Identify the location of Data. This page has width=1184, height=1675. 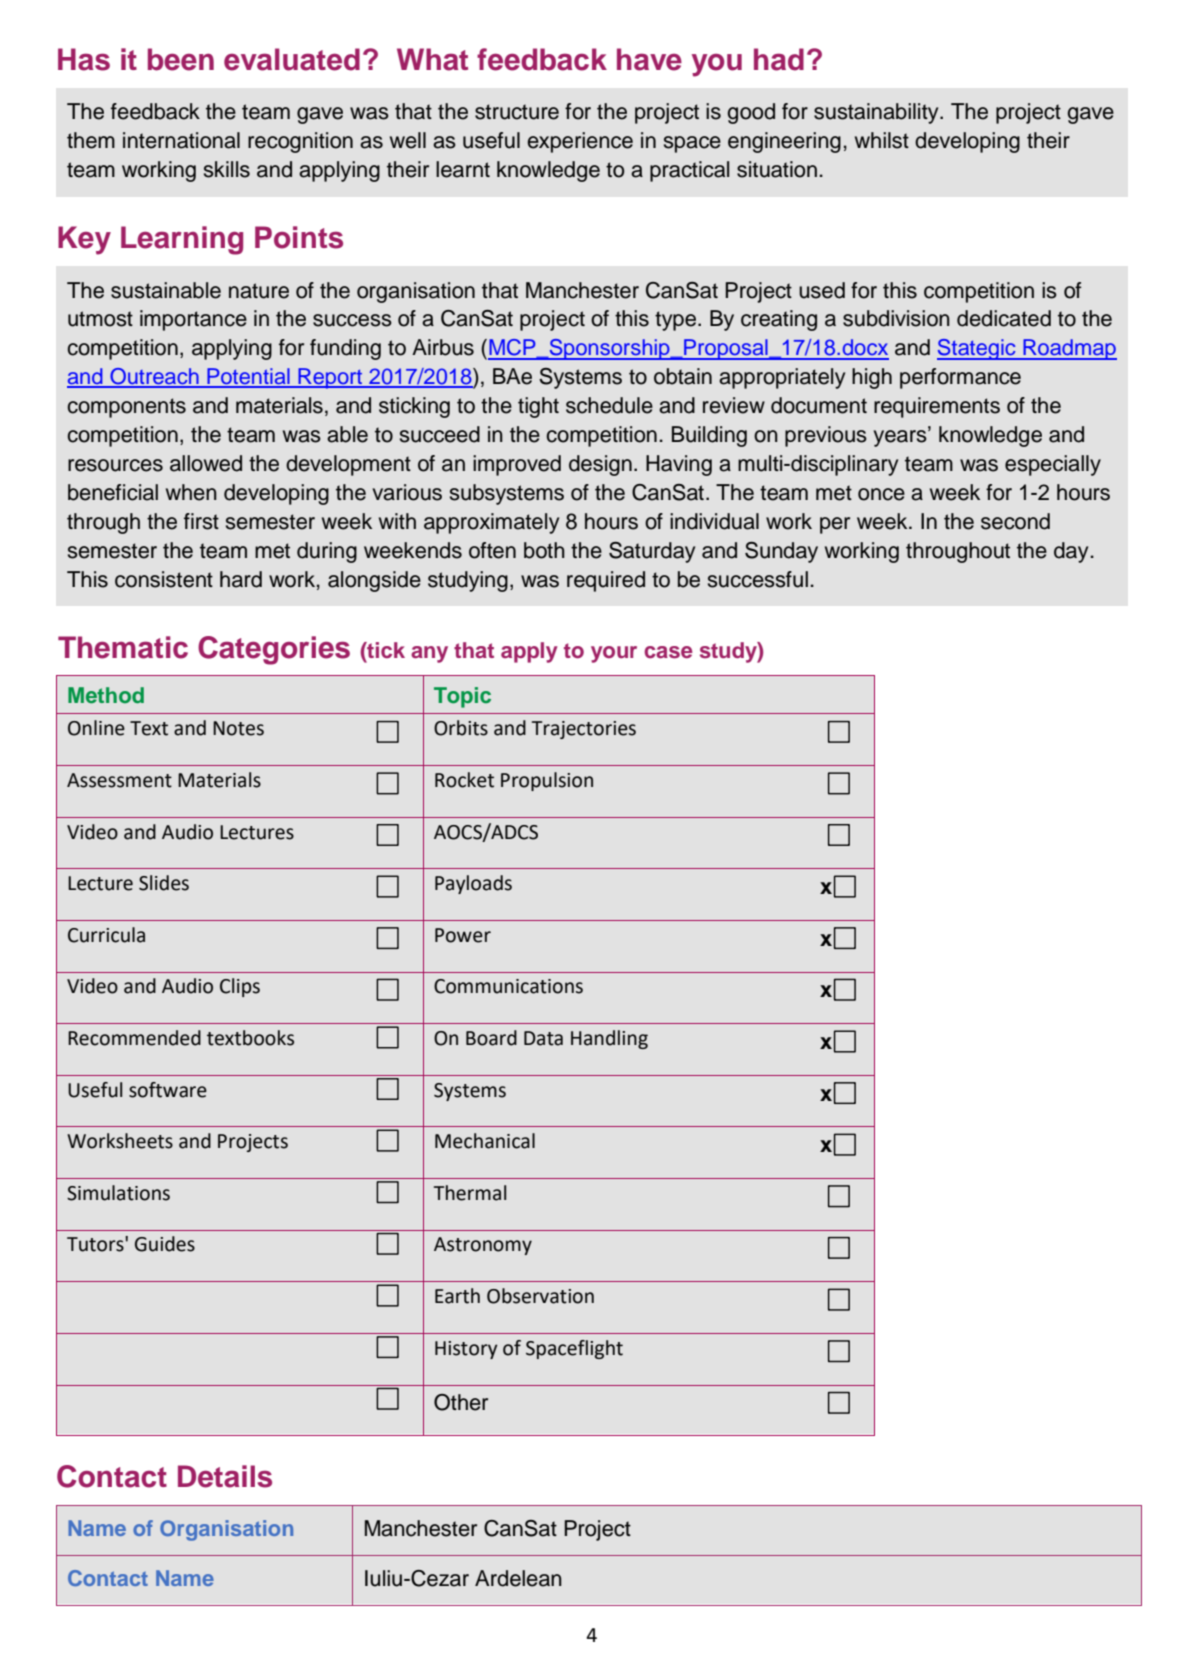
(543, 1038).
